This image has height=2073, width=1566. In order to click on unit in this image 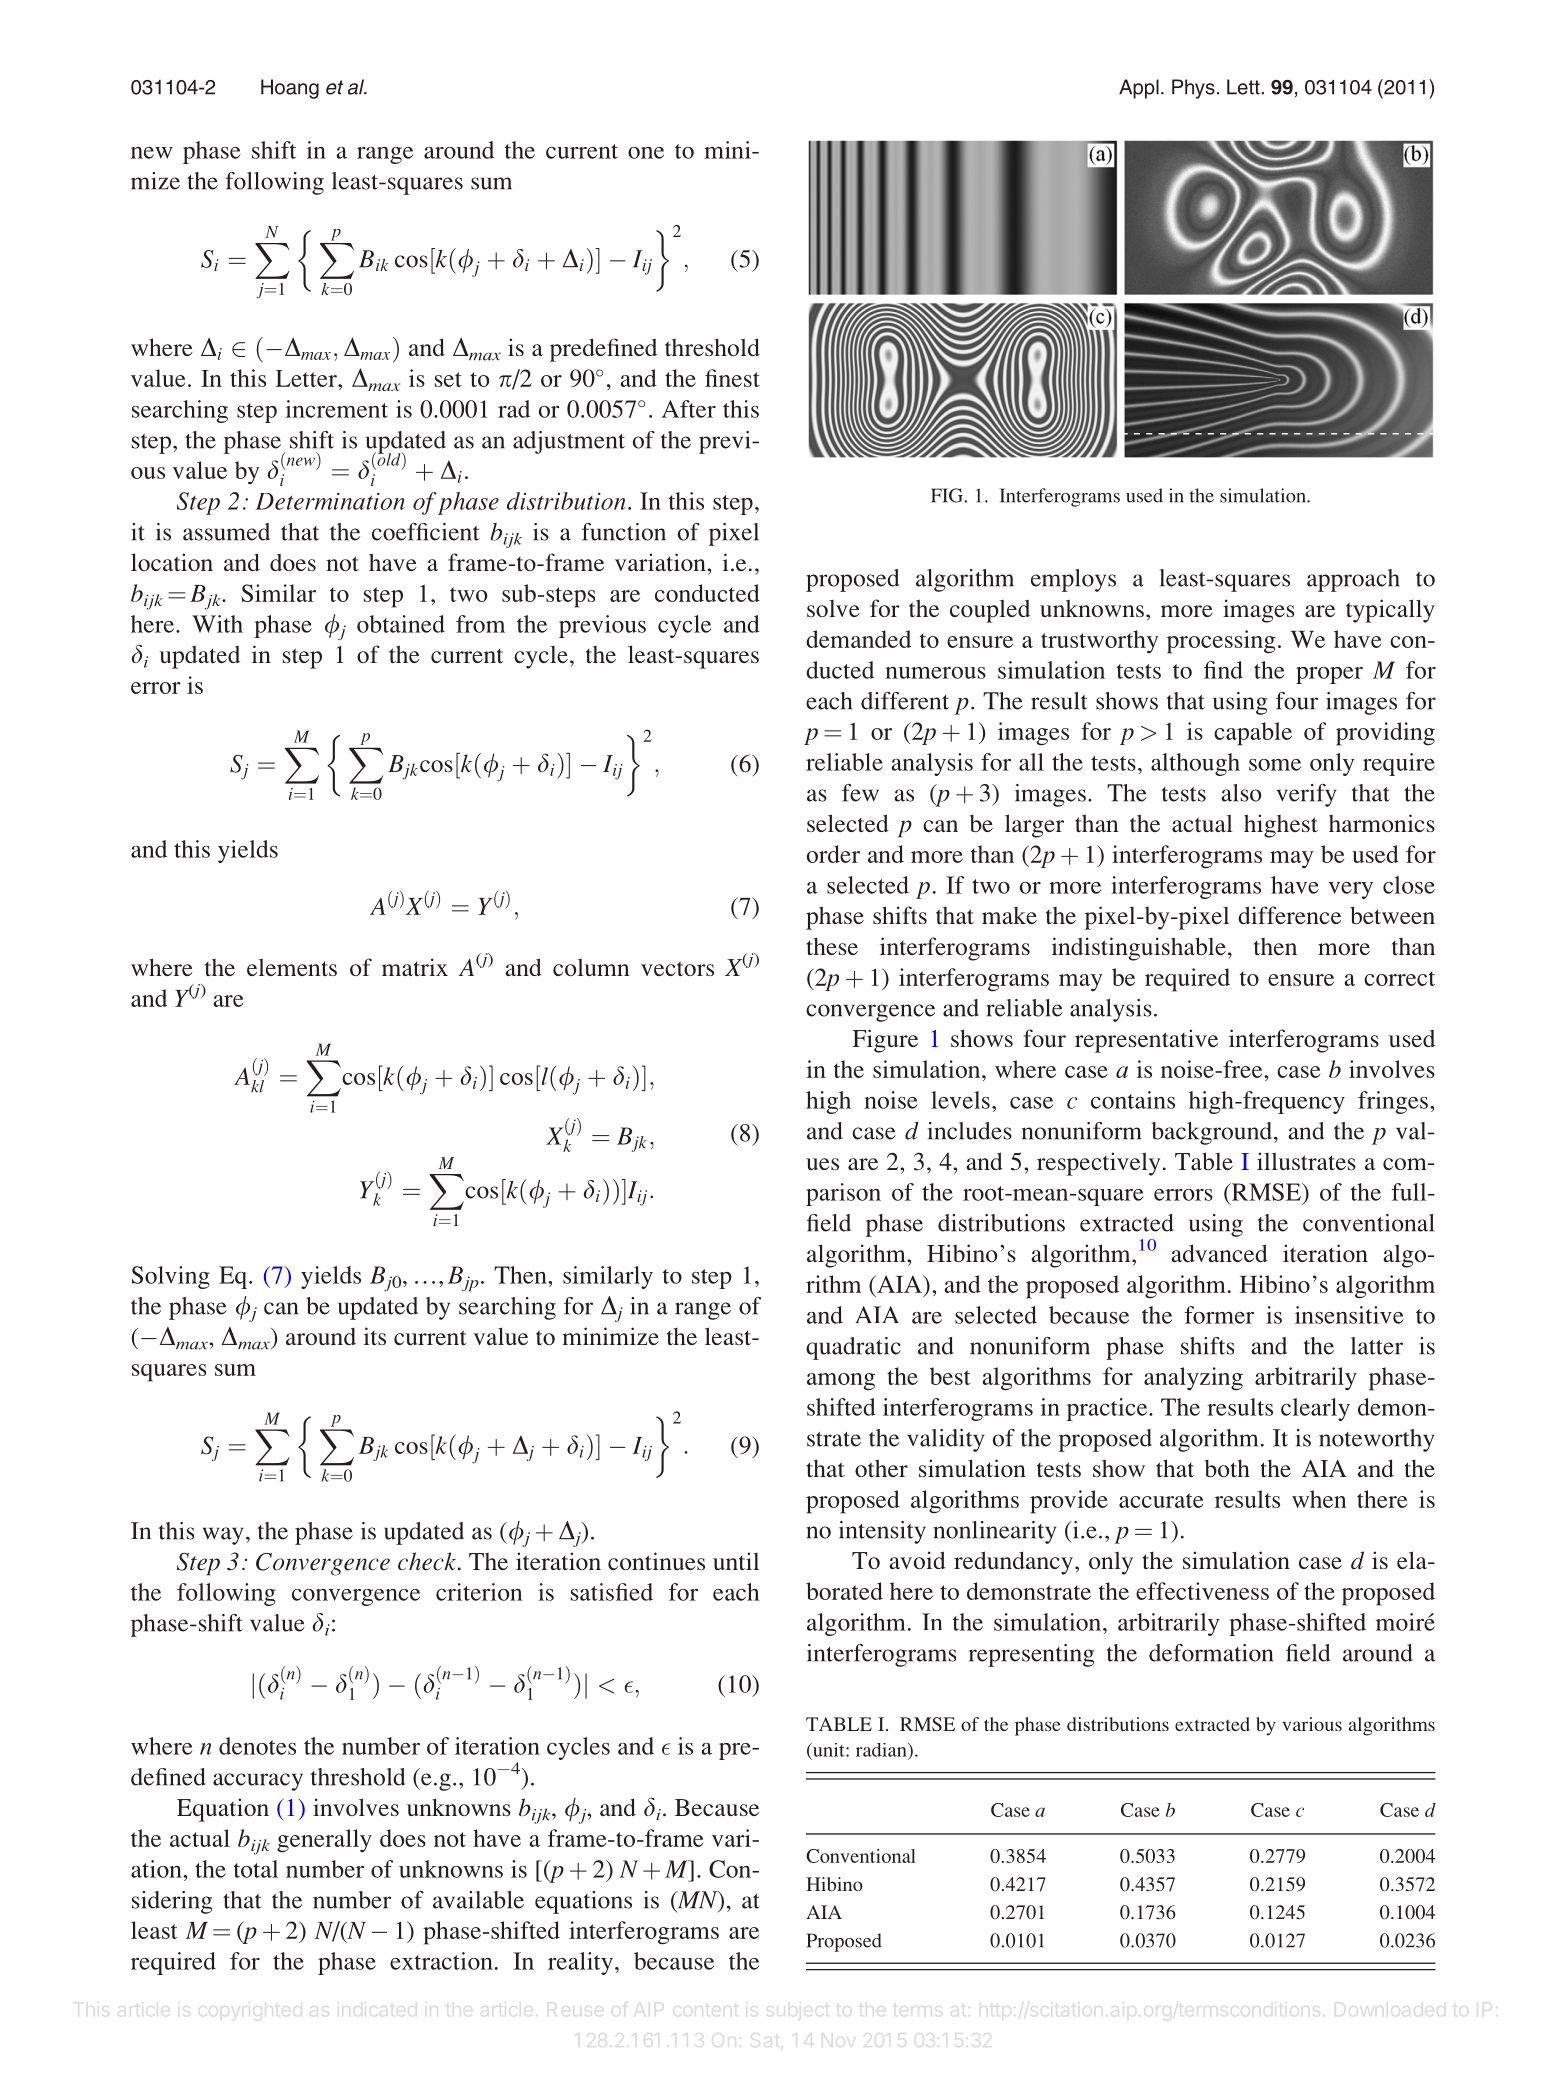, I will do `click(829, 1750)`.
